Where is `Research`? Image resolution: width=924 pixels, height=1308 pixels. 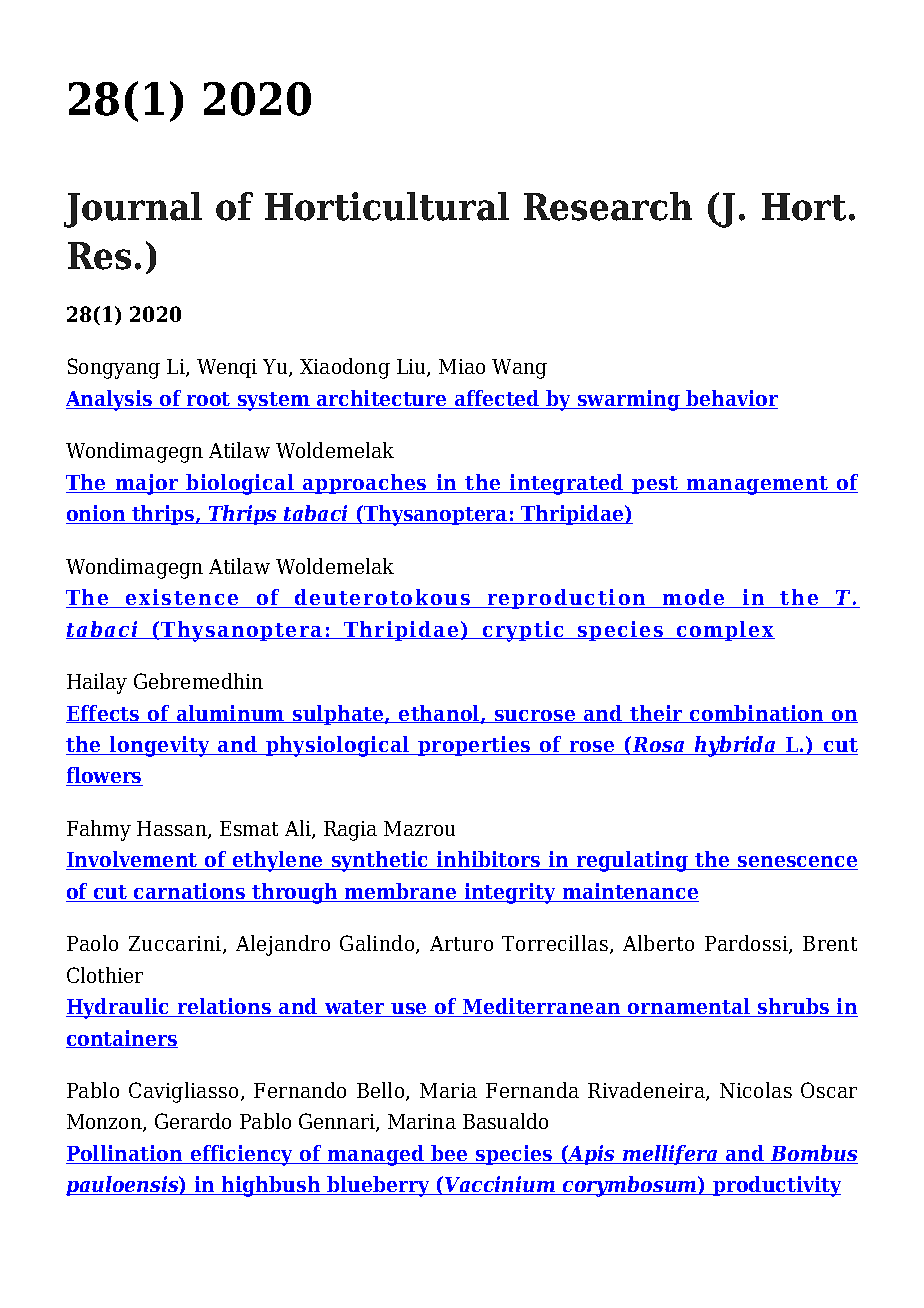
Research is located at coordinates (608, 206).
